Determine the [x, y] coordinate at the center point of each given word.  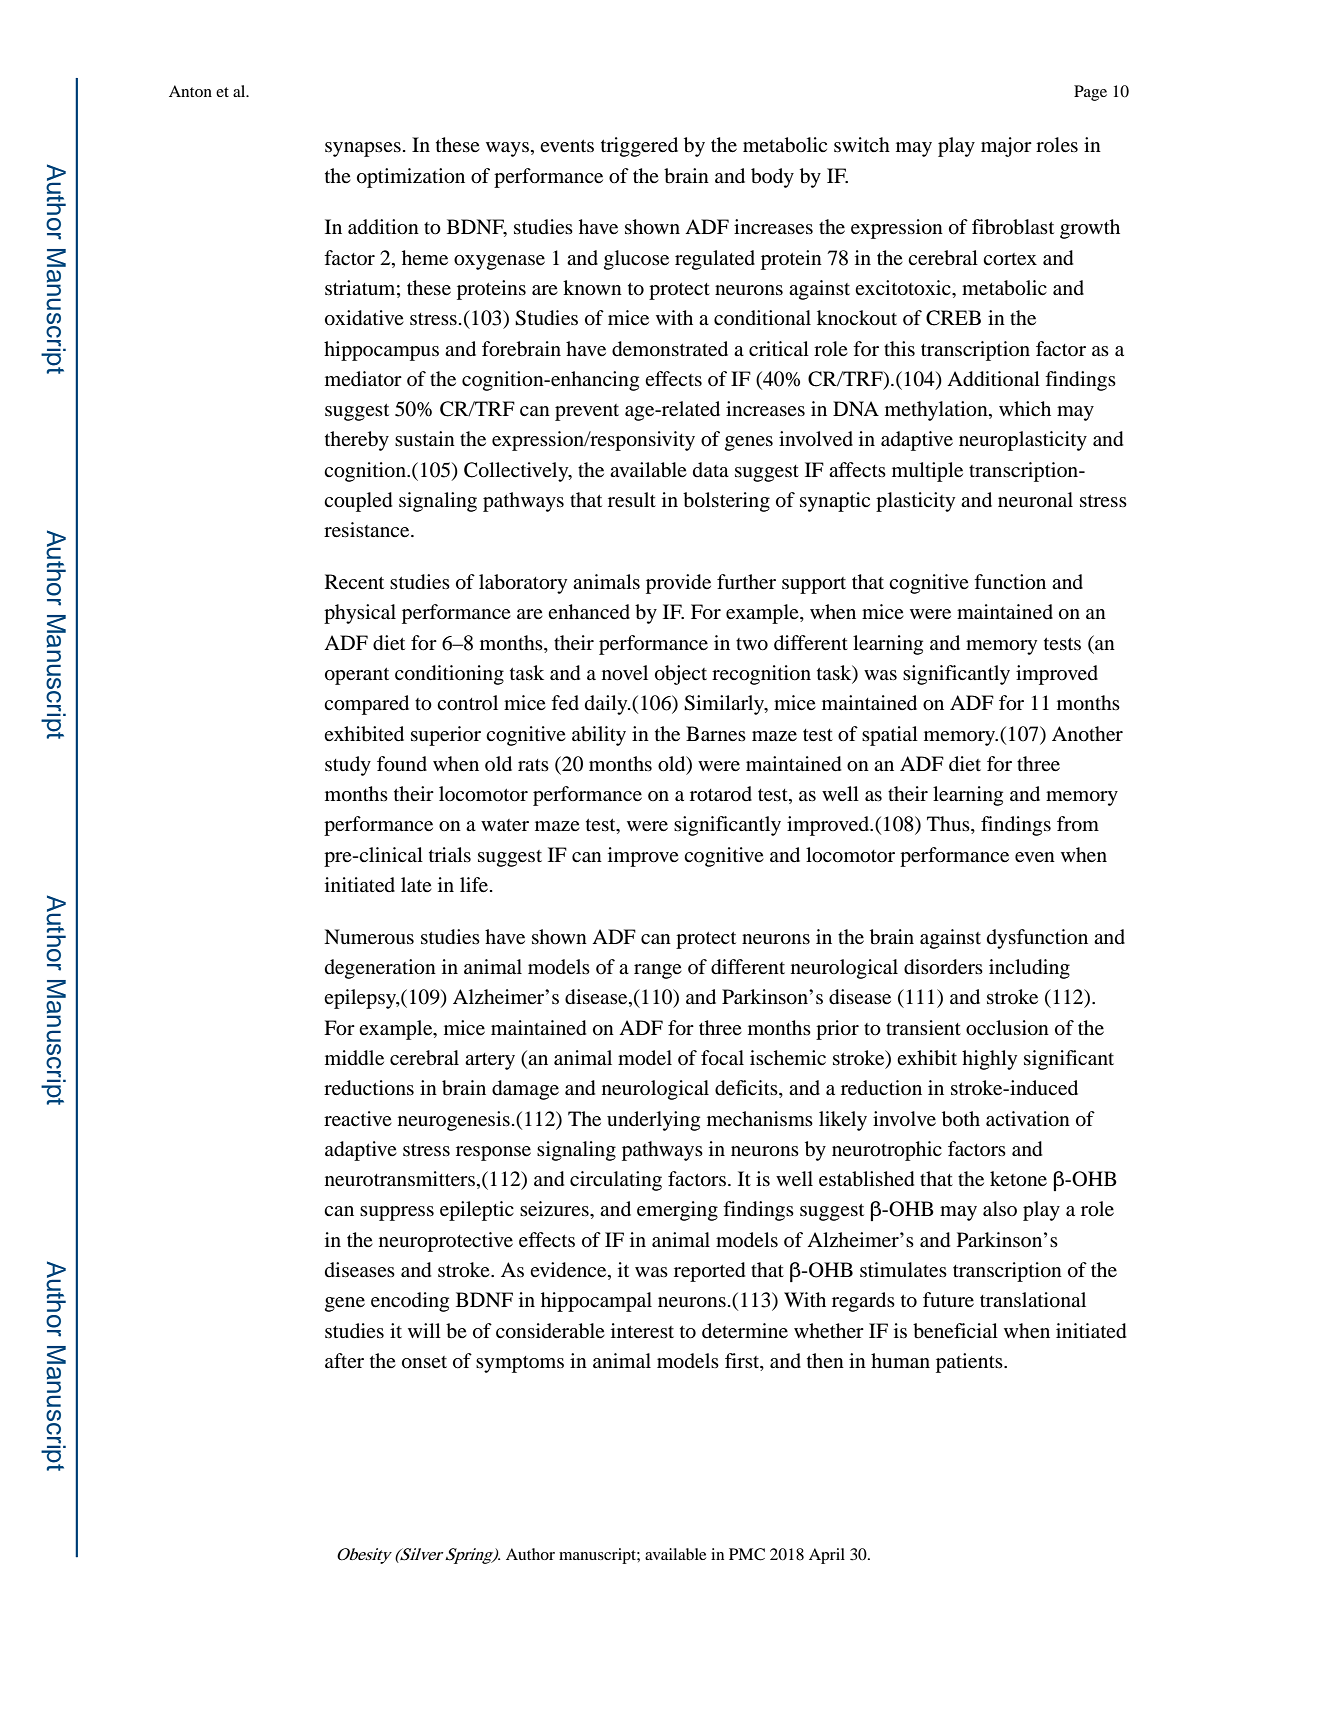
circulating [616, 1181]
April [827, 1556]
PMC [747, 1554]
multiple [927, 472]
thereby [357, 441]
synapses [363, 149]
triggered [639, 147]
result [632, 499]
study [348, 766]
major [1006, 147]
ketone [1018, 1179]
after [344, 1360]
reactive [358, 1118]
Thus [949, 825]
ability [599, 736]
